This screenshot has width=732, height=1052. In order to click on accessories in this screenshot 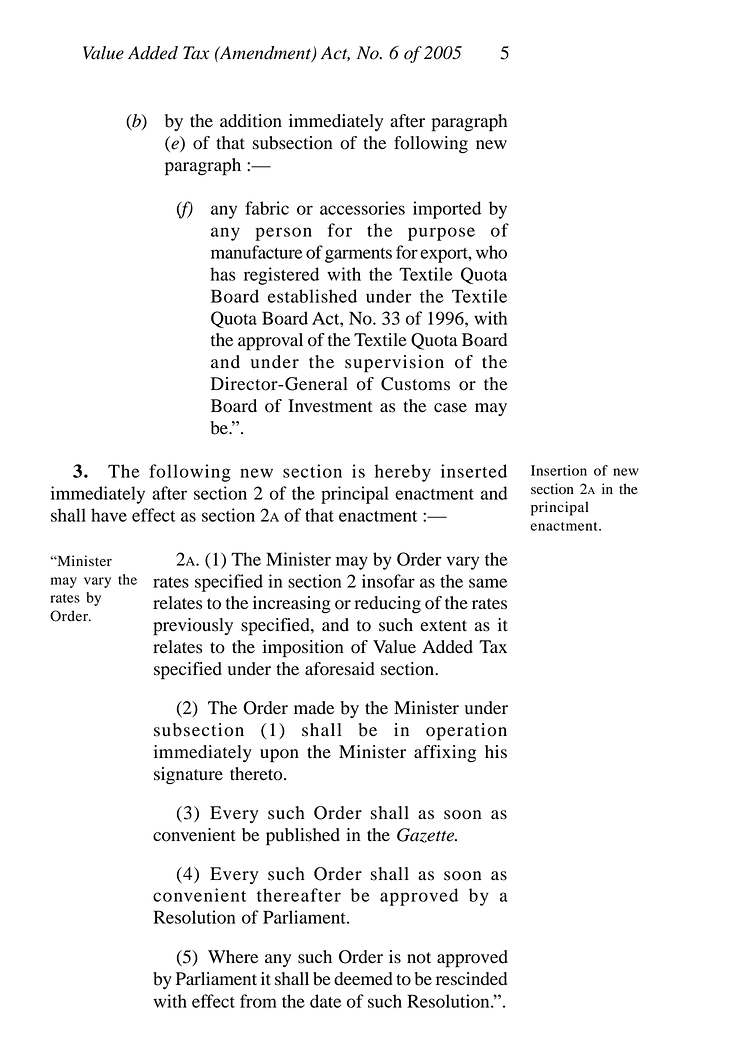, I will do `click(362, 208)`.
